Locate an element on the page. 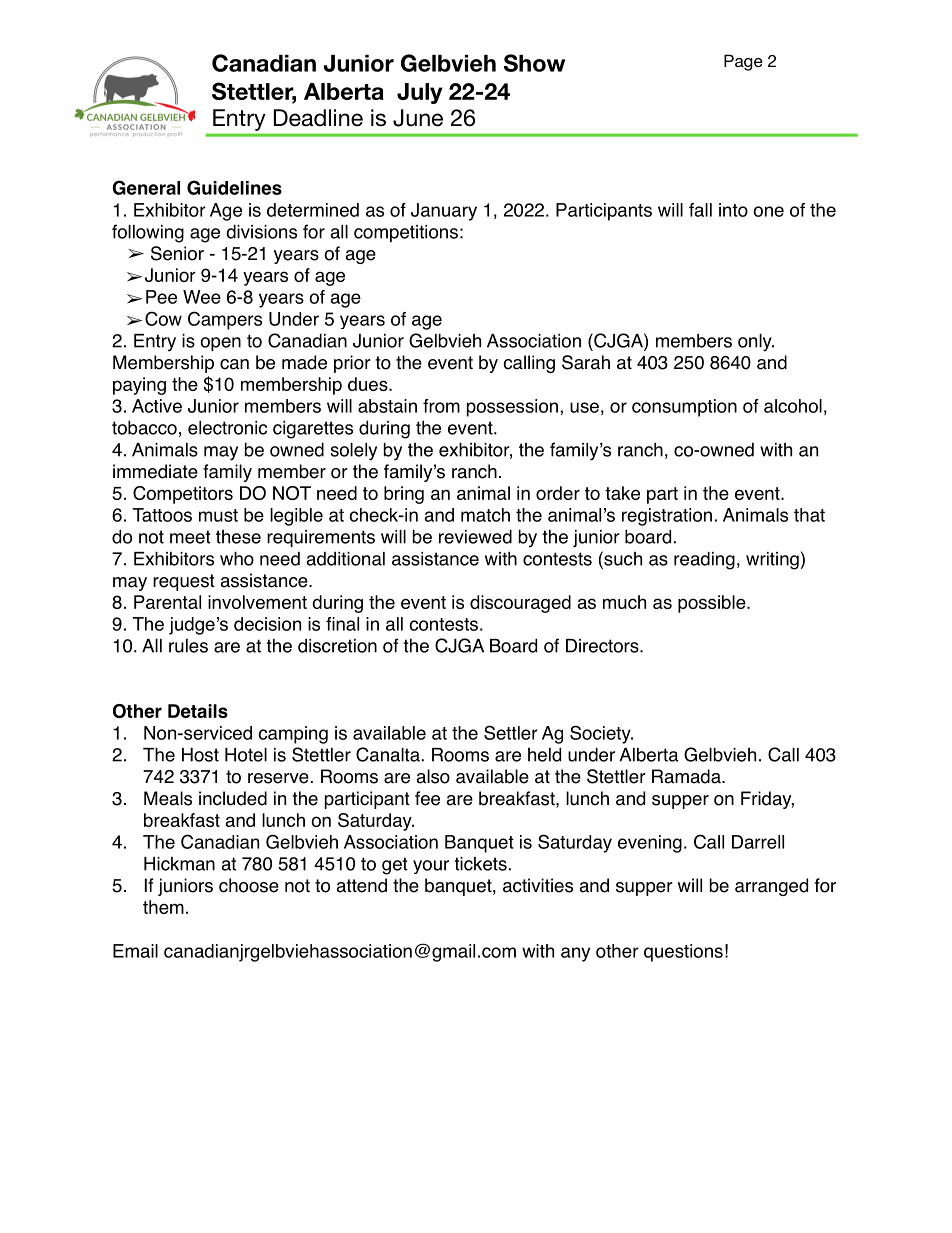  into is located at coordinates (733, 210).
